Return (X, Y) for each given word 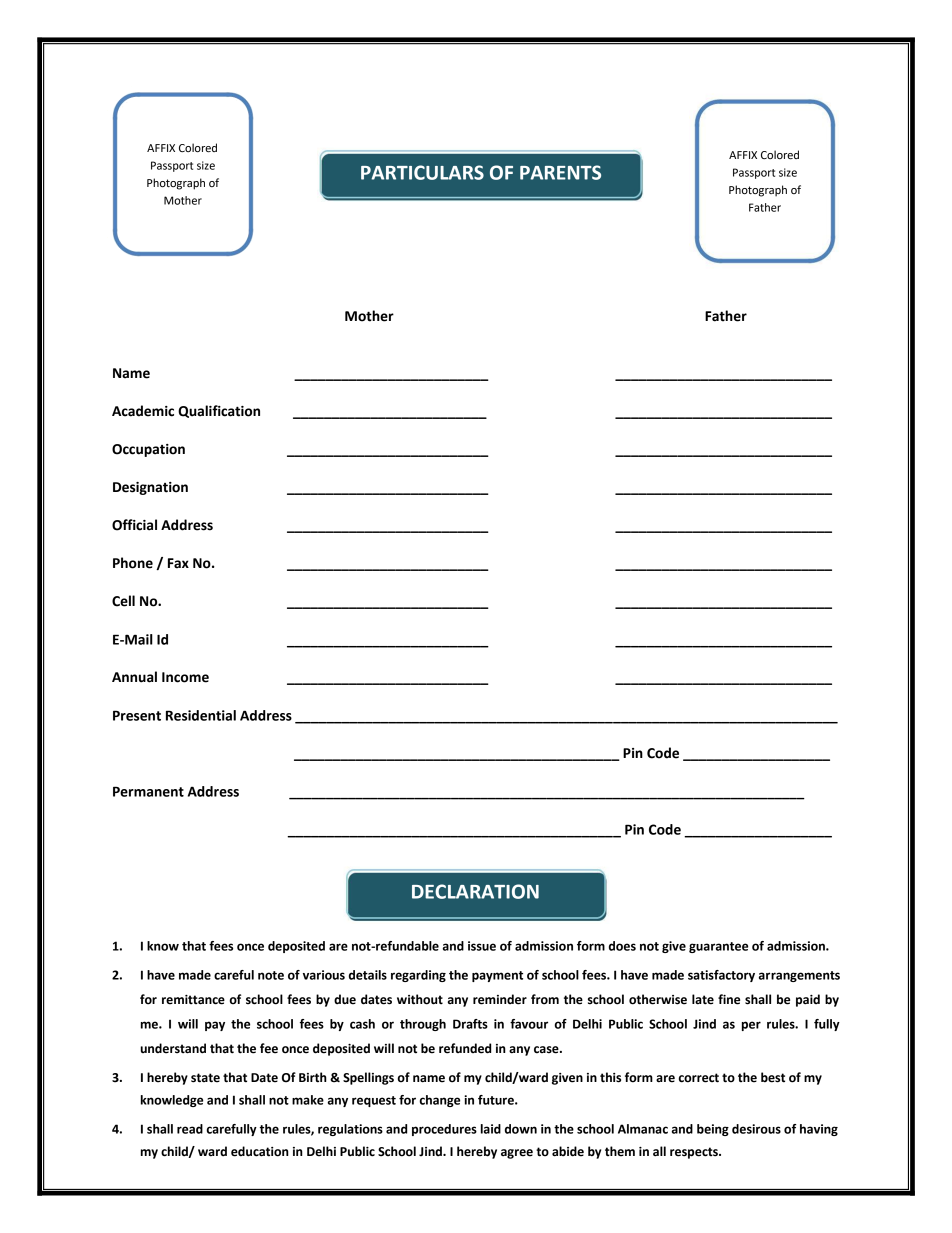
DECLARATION (475, 891)
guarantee (718, 947)
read (190, 1129)
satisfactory (721, 976)
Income (185, 677)
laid (491, 1129)
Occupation (148, 450)
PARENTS (560, 172)
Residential (201, 715)
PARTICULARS (422, 172)
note (271, 975)
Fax (178, 563)
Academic (143, 411)
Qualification (219, 411)
